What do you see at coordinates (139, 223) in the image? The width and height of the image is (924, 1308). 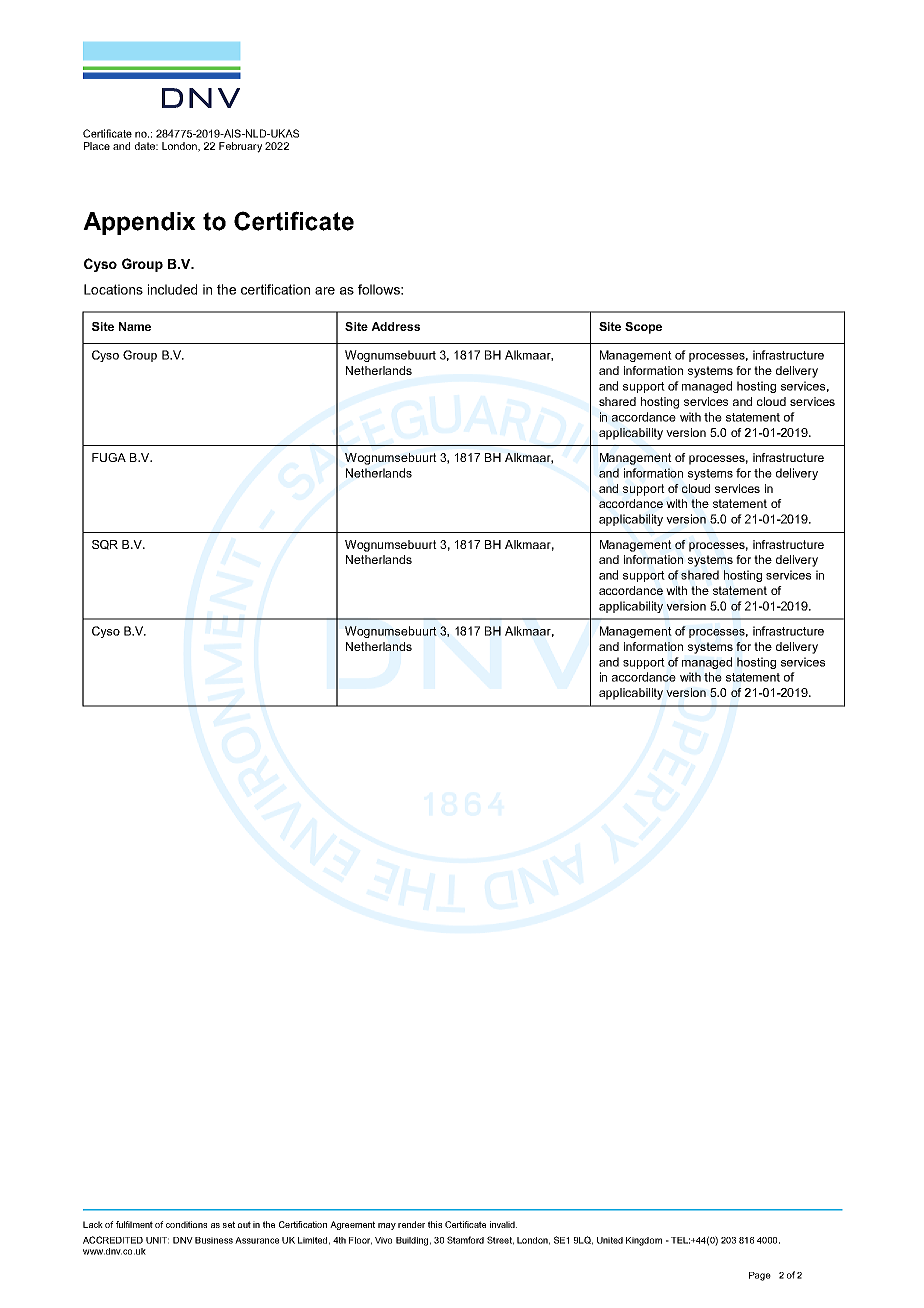 I see `Appendix` at bounding box center [139, 223].
